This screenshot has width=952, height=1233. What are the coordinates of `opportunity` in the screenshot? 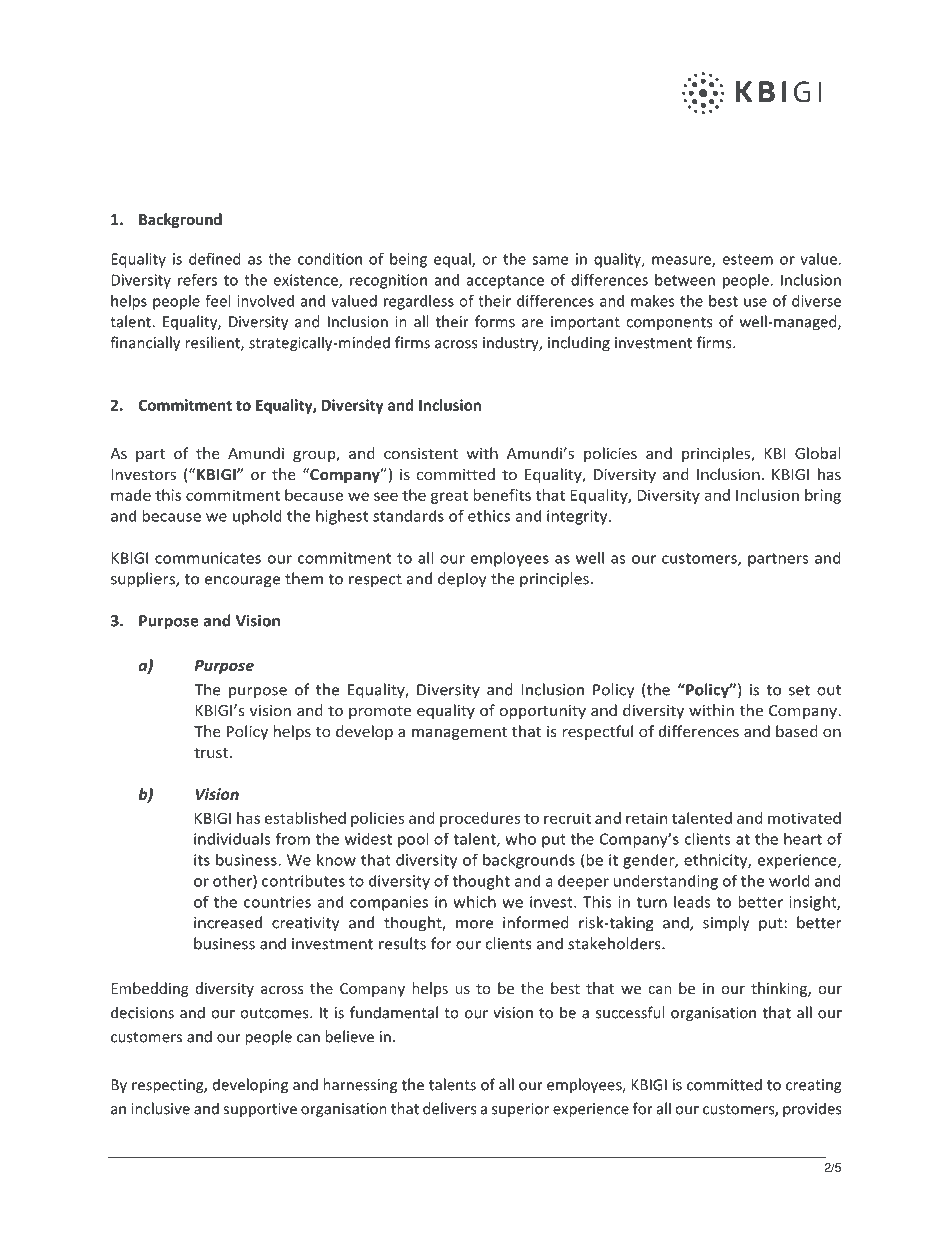 It's located at (543, 712).
